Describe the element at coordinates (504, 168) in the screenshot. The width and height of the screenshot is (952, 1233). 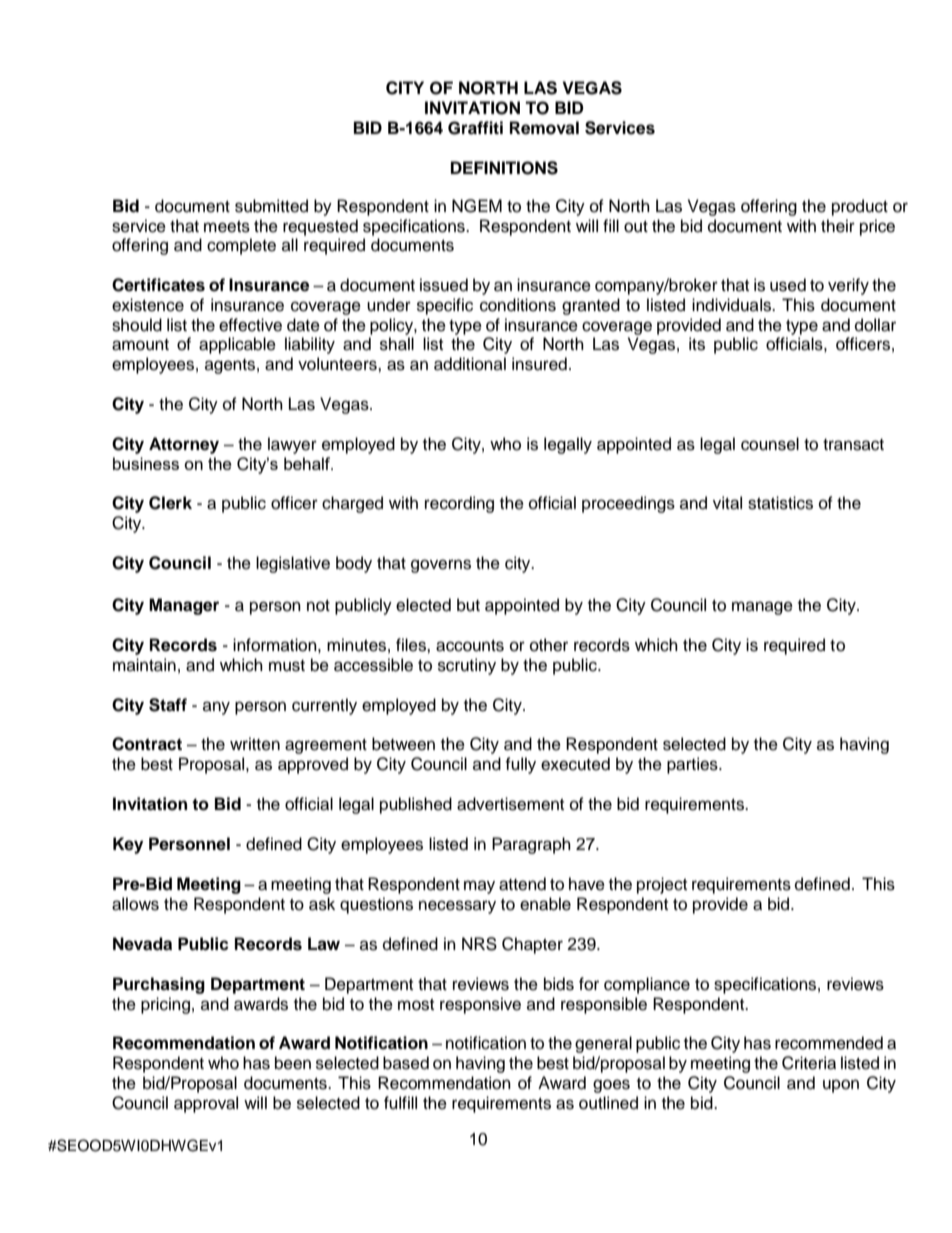
I see `DEFINITIONS` at that location.
